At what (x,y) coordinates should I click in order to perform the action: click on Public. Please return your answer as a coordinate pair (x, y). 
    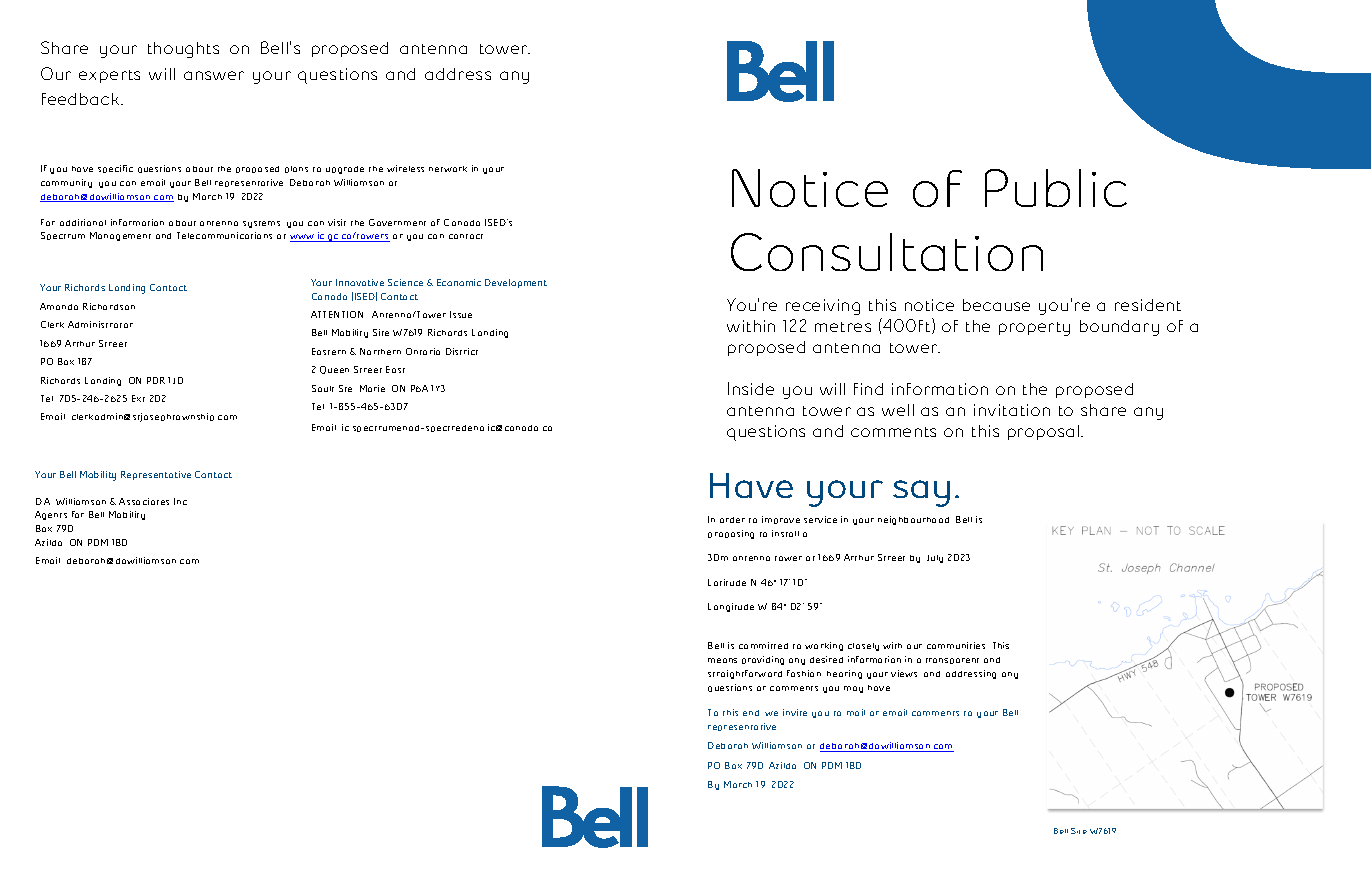
    Looking at the image, I should click on (1056, 188).
